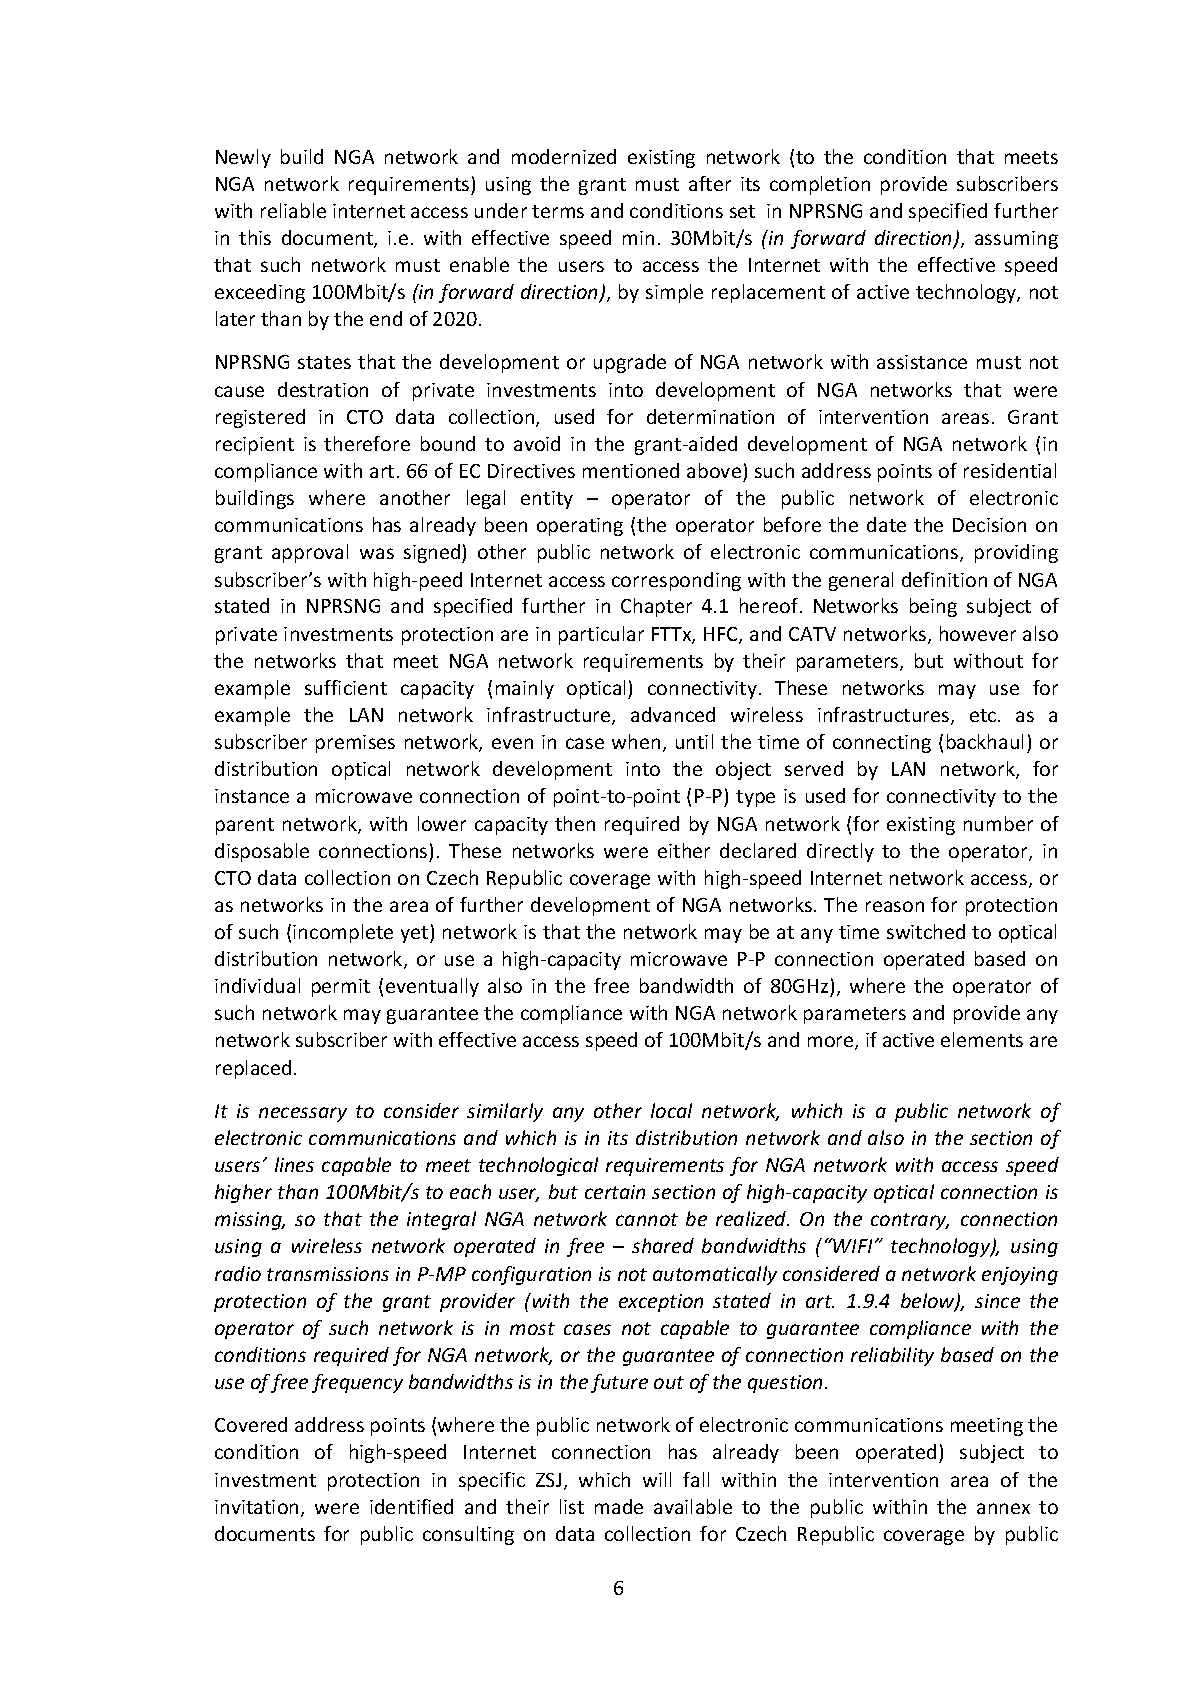  I want to click on terms, so click(558, 211).
